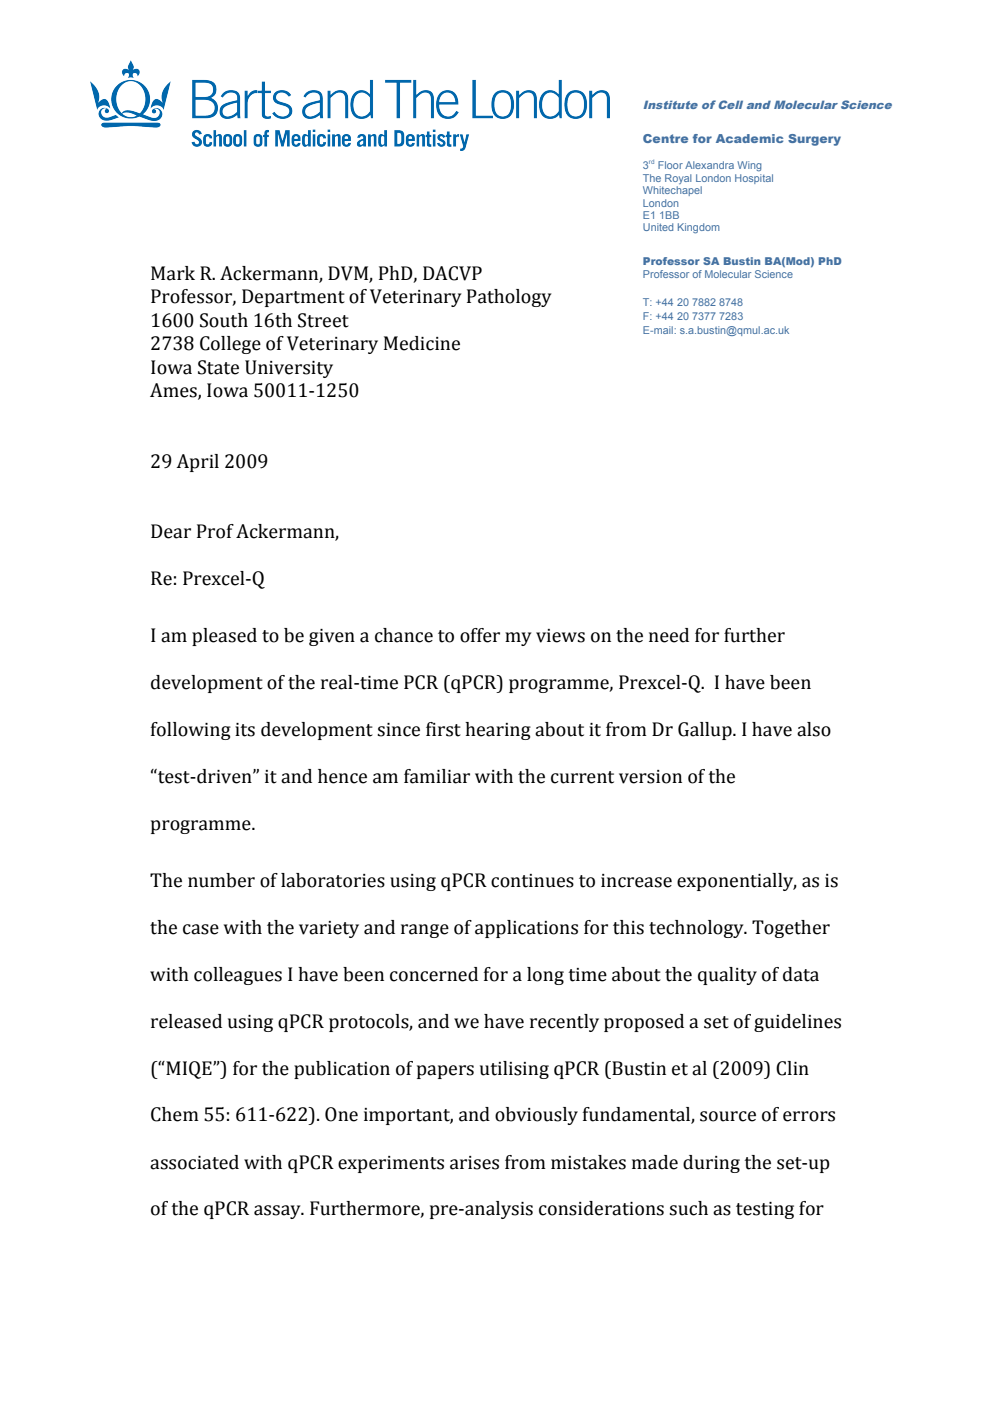 The width and height of the screenshot is (993, 1405). What do you see at coordinates (711, 1164) in the screenshot?
I see `during` at bounding box center [711, 1164].
